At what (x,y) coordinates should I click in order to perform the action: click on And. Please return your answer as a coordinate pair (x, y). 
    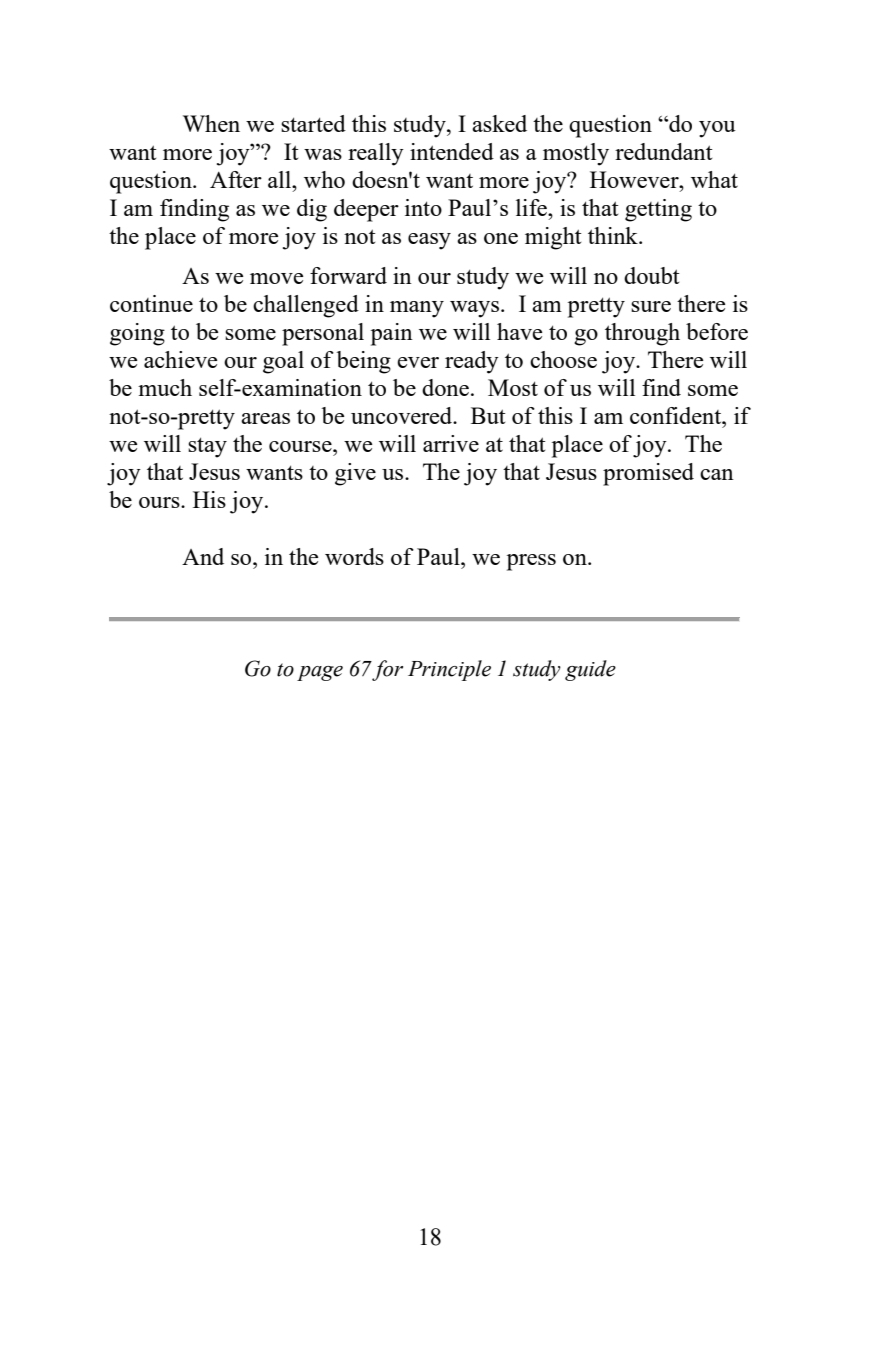
    Looking at the image, I should click on (203, 556).
